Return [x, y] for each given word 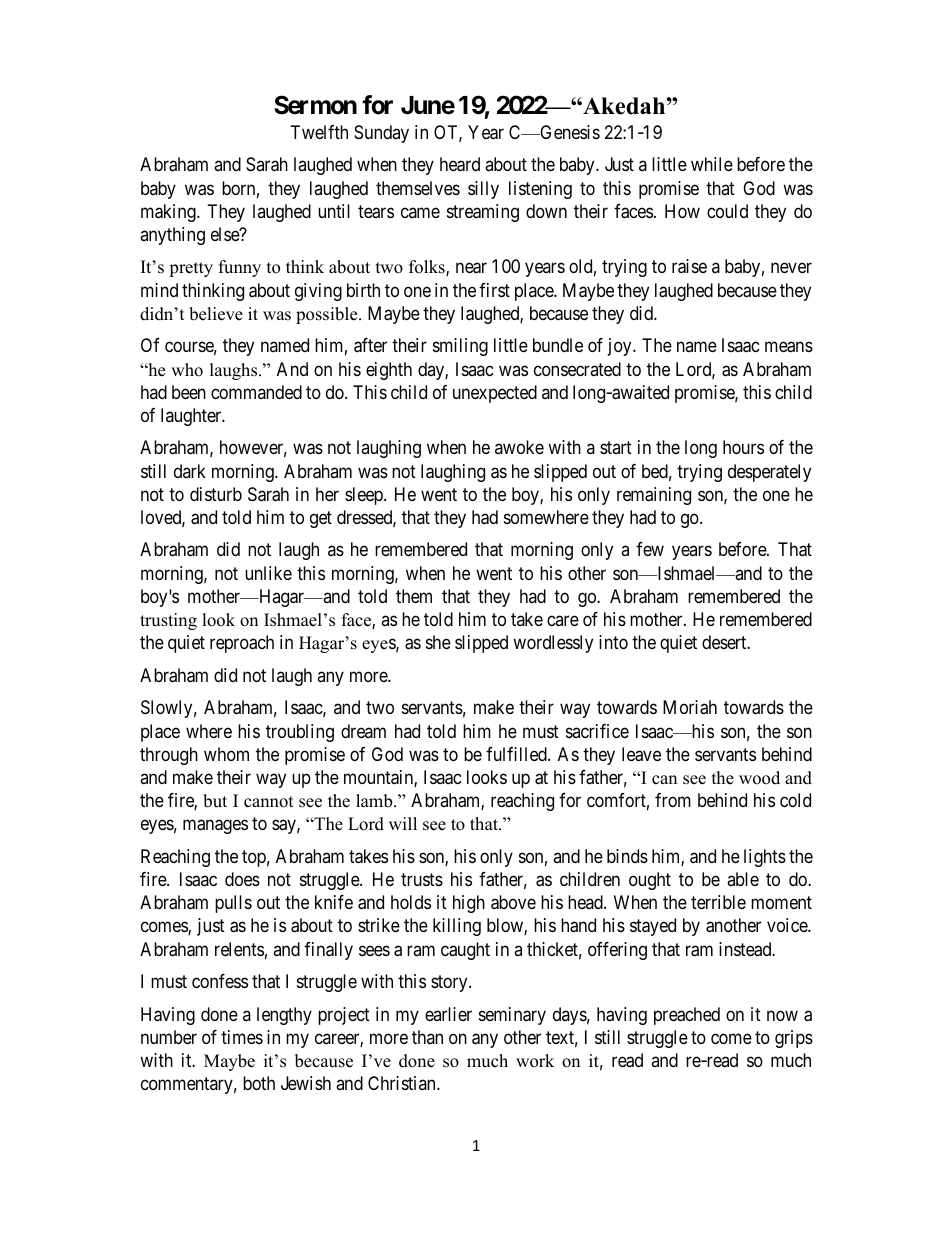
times [242, 1037]
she [438, 642]
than [427, 1037]
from [673, 800]
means [789, 347]
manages [215, 827]
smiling [460, 347]
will [403, 823]
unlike [268, 573]
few [650, 549]
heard [460, 164]
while [712, 164]
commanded [256, 392]
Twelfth [319, 132]
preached [687, 1016]
